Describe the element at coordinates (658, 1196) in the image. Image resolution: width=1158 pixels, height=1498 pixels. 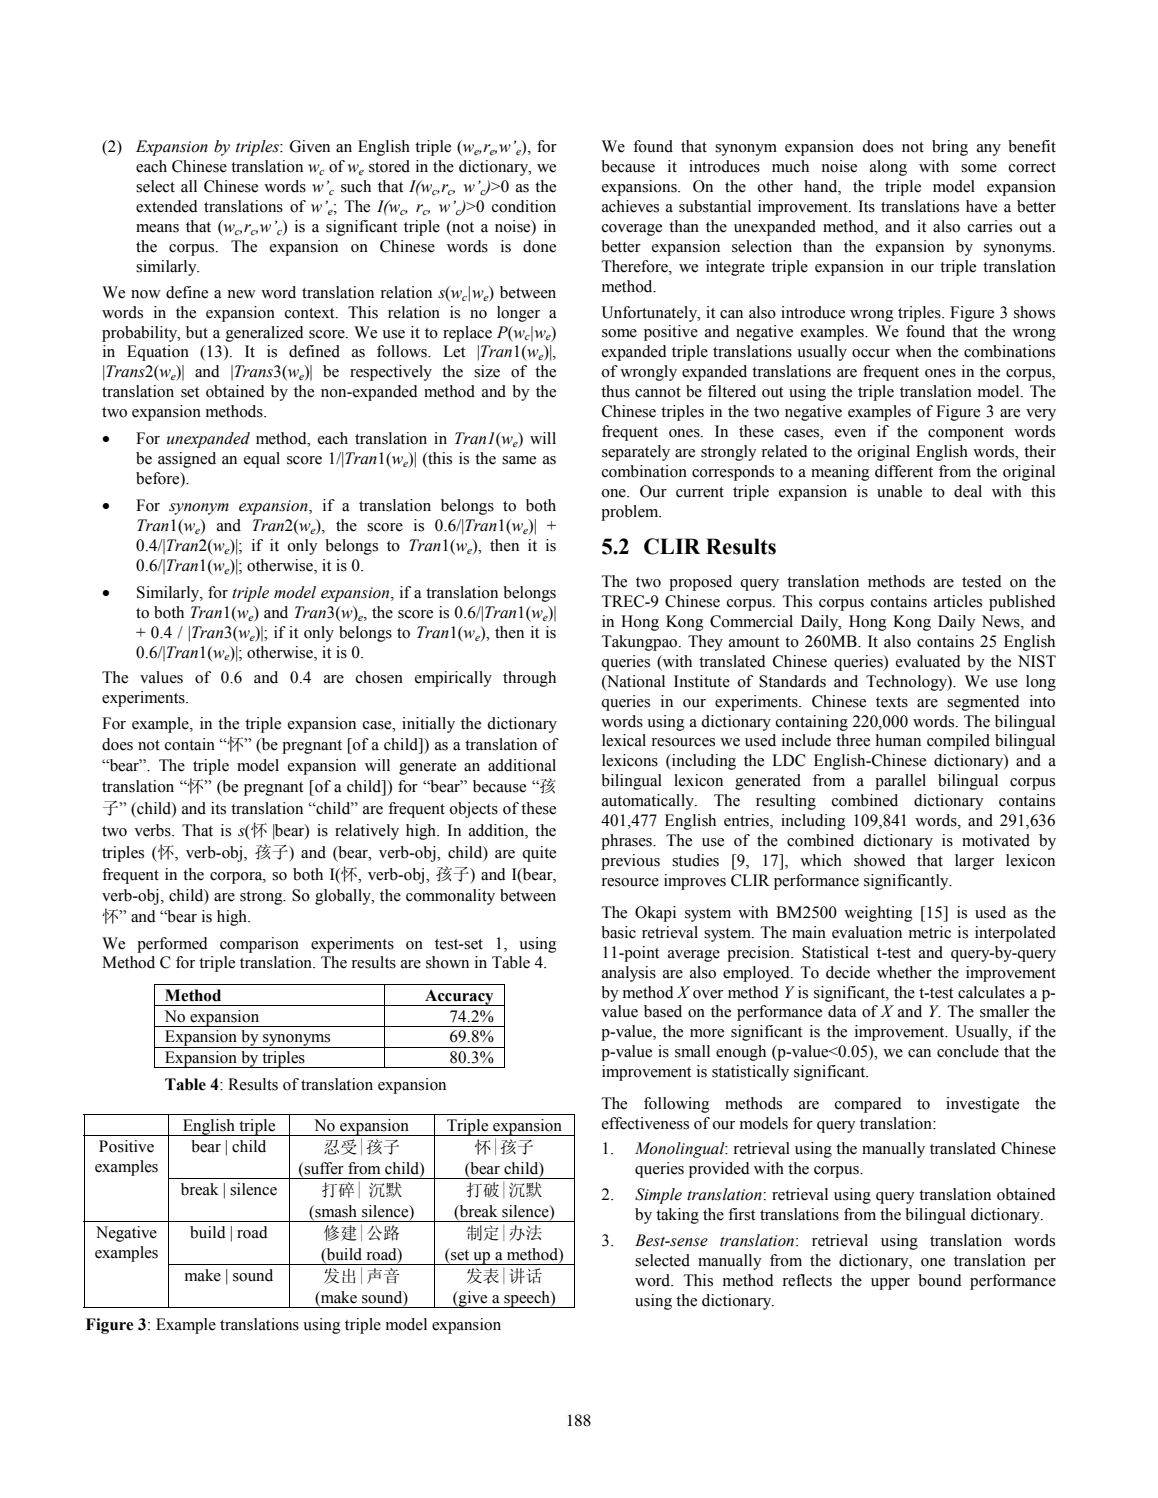
I see `Simple` at that location.
